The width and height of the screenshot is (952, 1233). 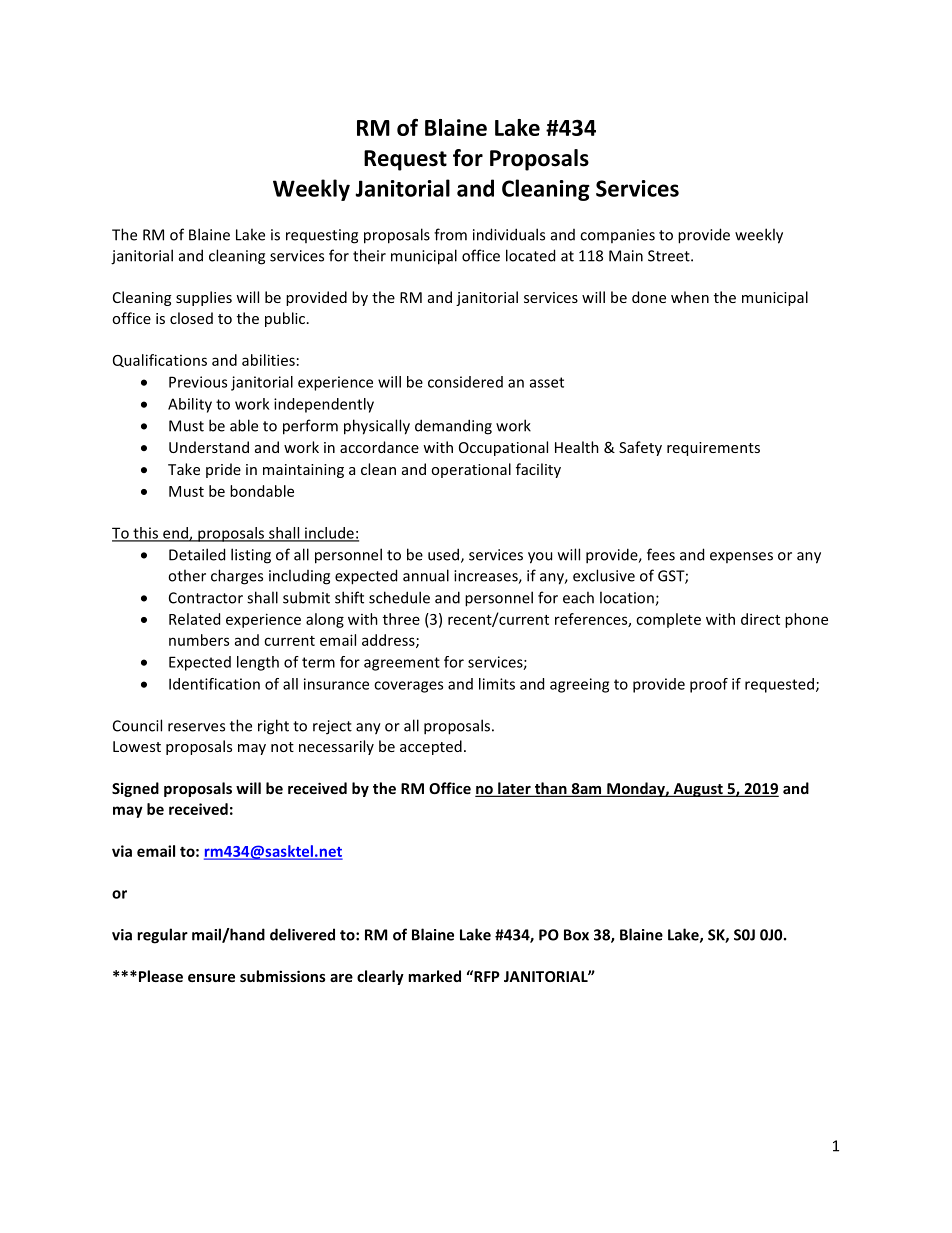 I want to click on Signed, so click(x=135, y=789).
